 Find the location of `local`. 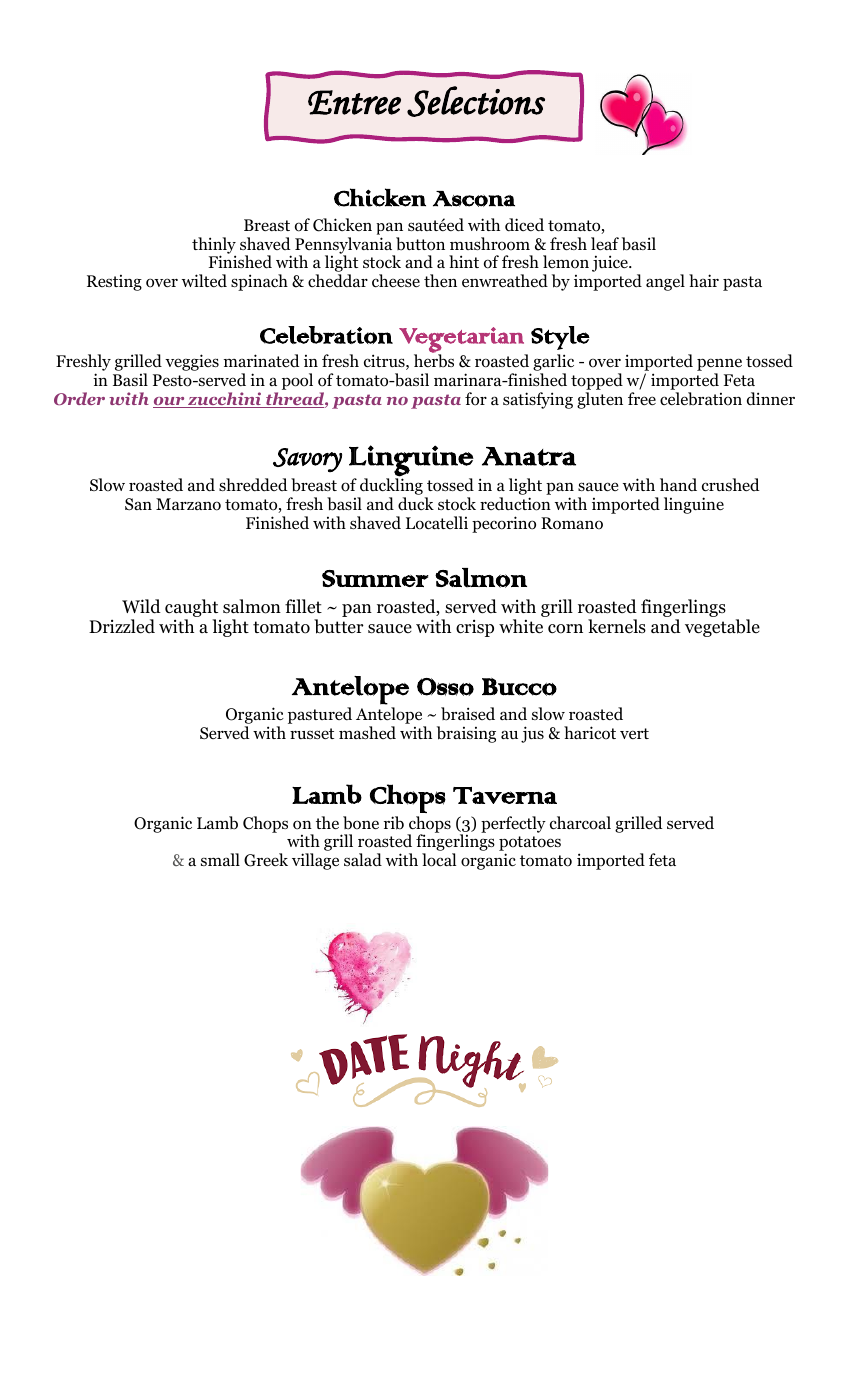

local is located at coordinates (439, 860).
